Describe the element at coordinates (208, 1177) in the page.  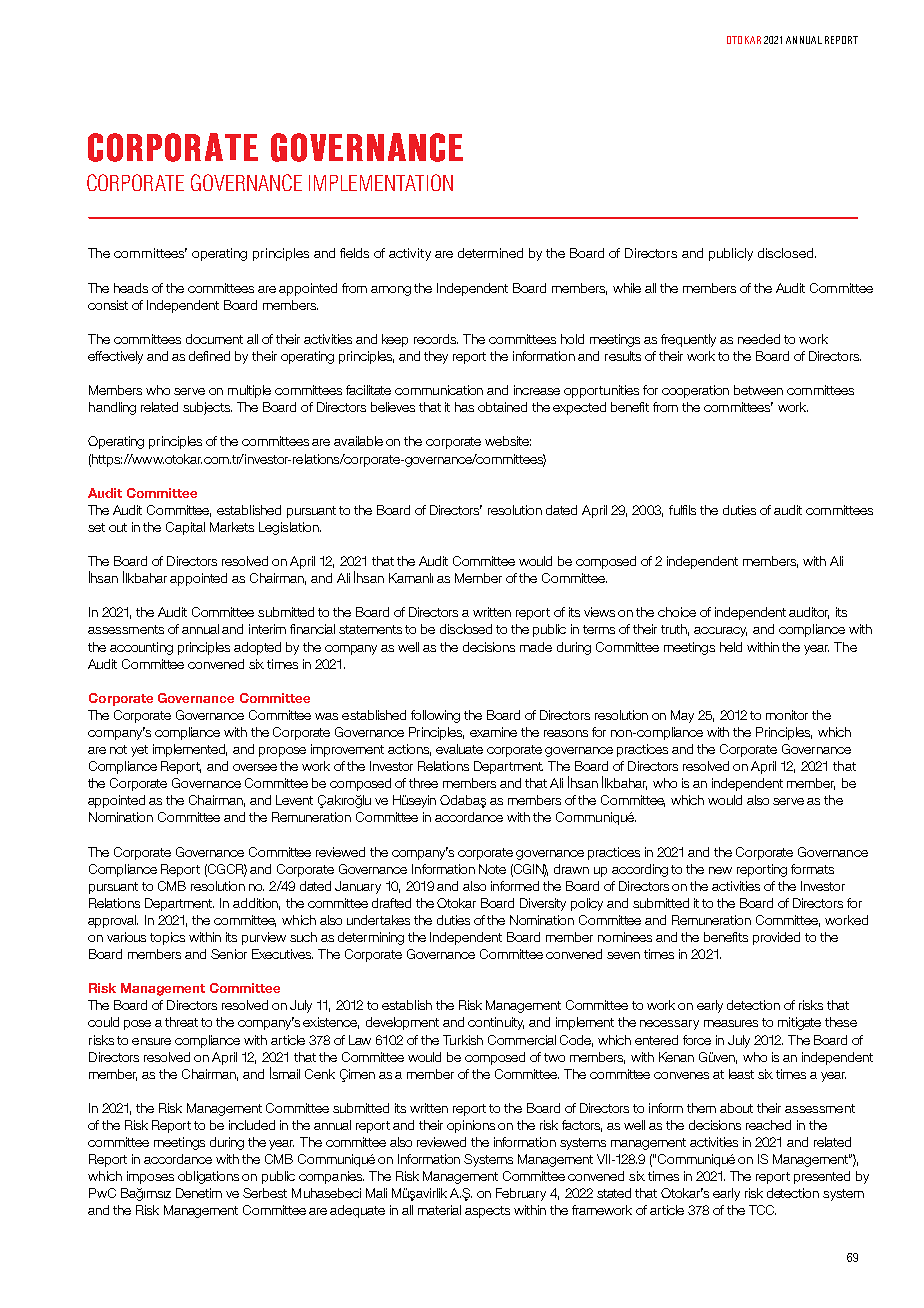
I see `obligations` at that location.
